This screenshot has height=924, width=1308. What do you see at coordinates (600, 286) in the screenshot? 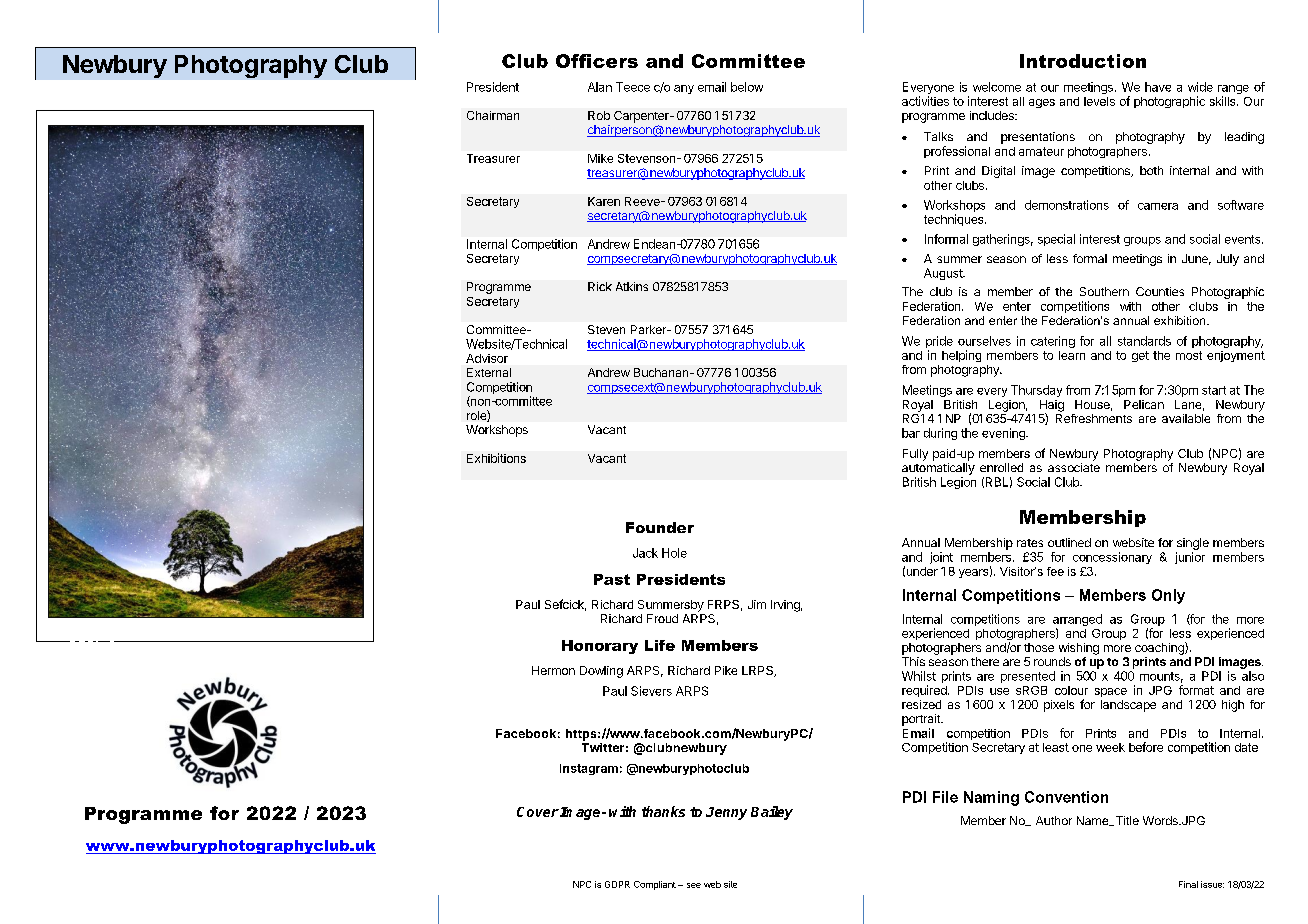
I see `Rick` at bounding box center [600, 286].
